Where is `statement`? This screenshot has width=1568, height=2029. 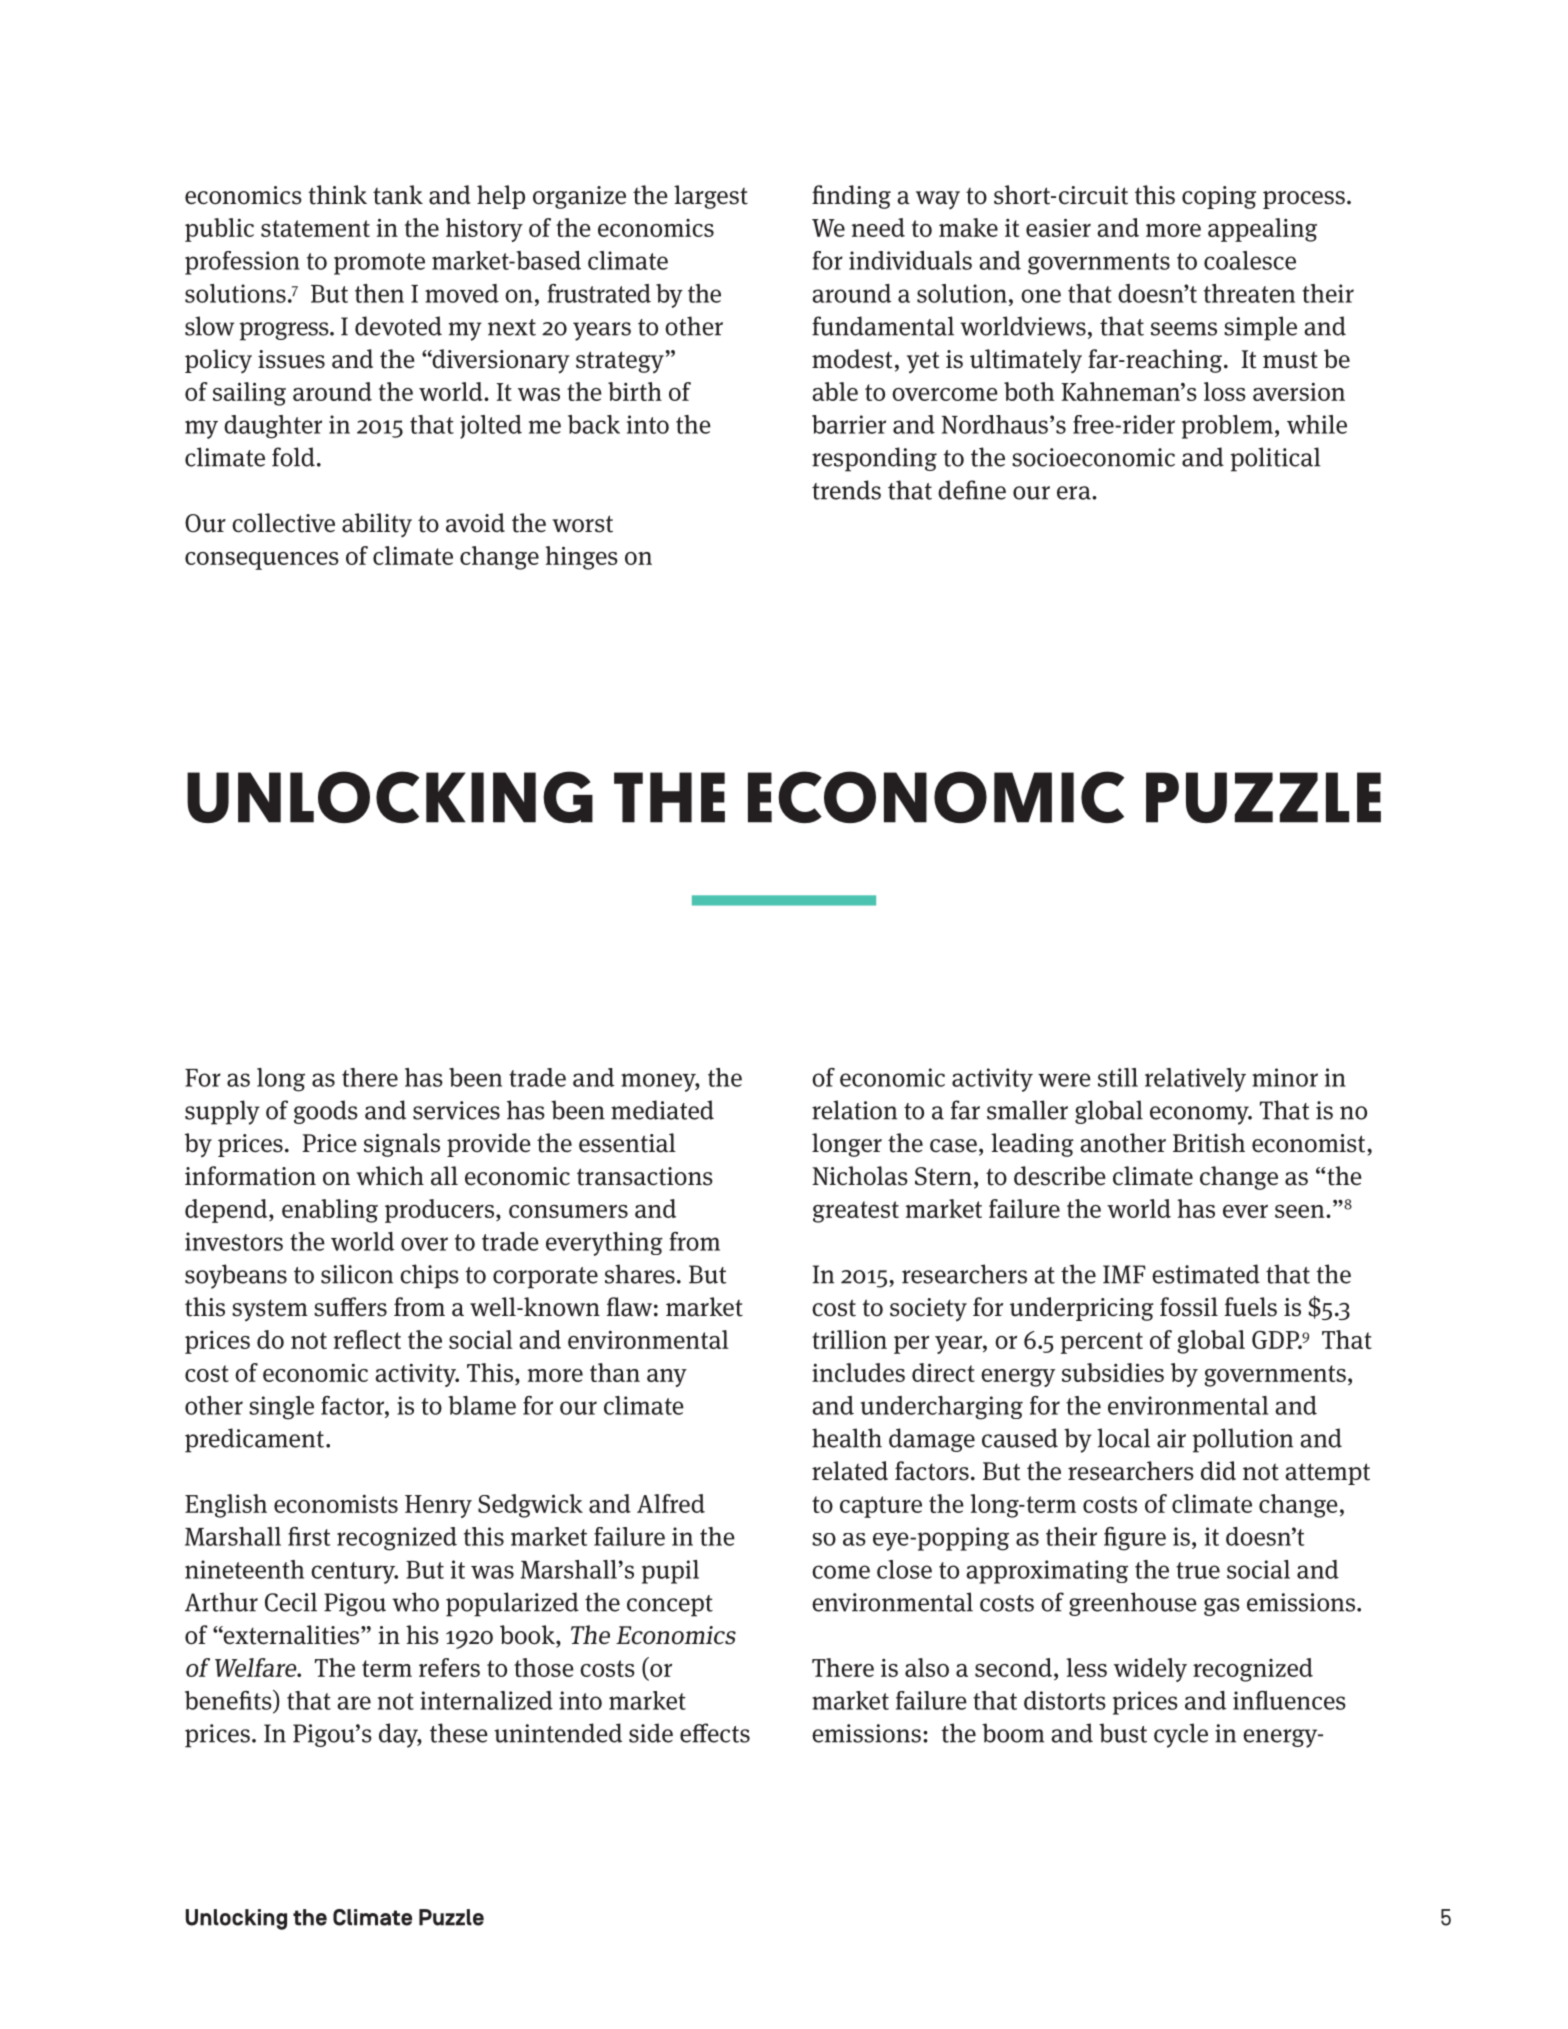 statement is located at coordinates (315, 228).
